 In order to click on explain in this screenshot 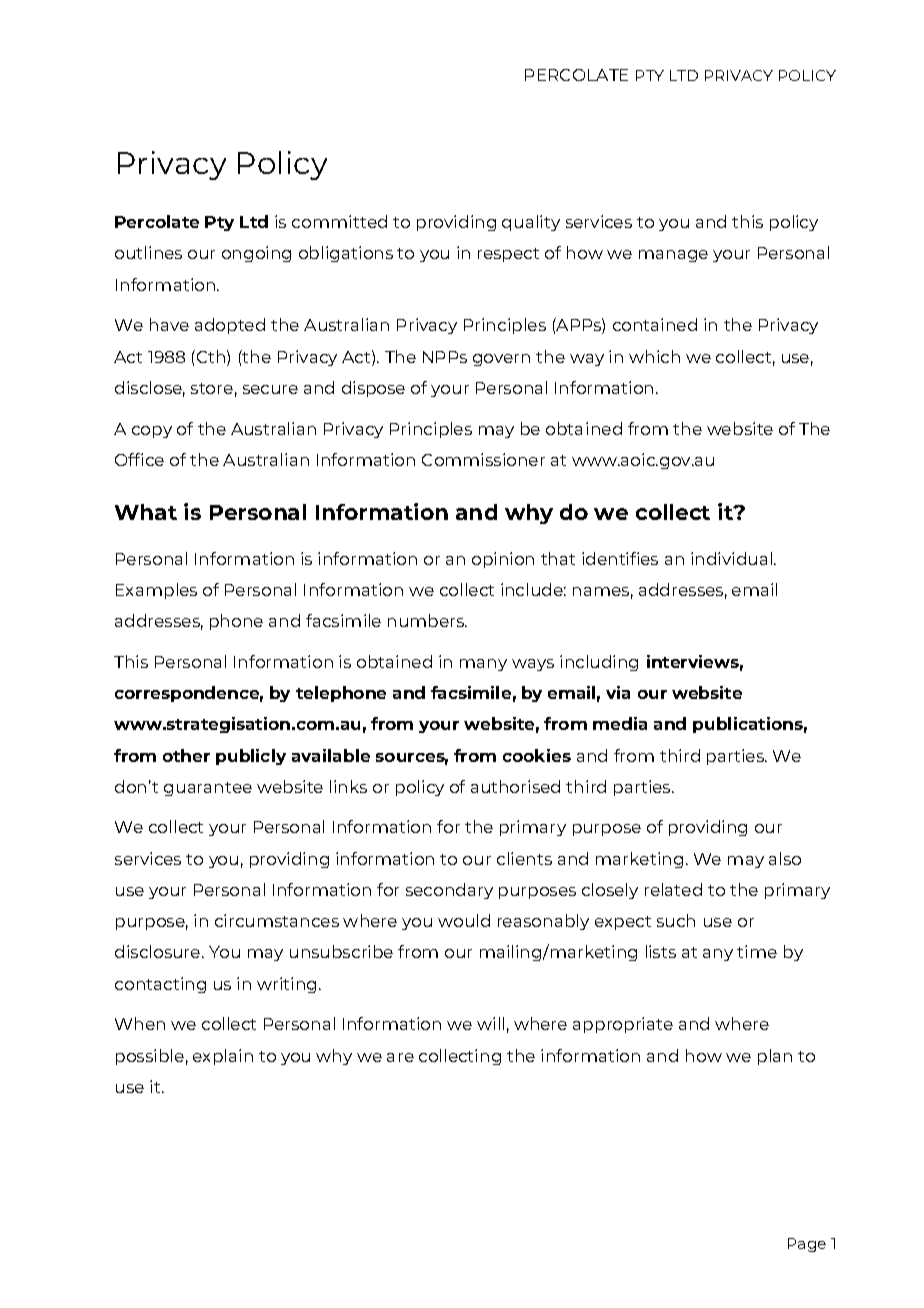, I will do `click(223, 1057)`.
